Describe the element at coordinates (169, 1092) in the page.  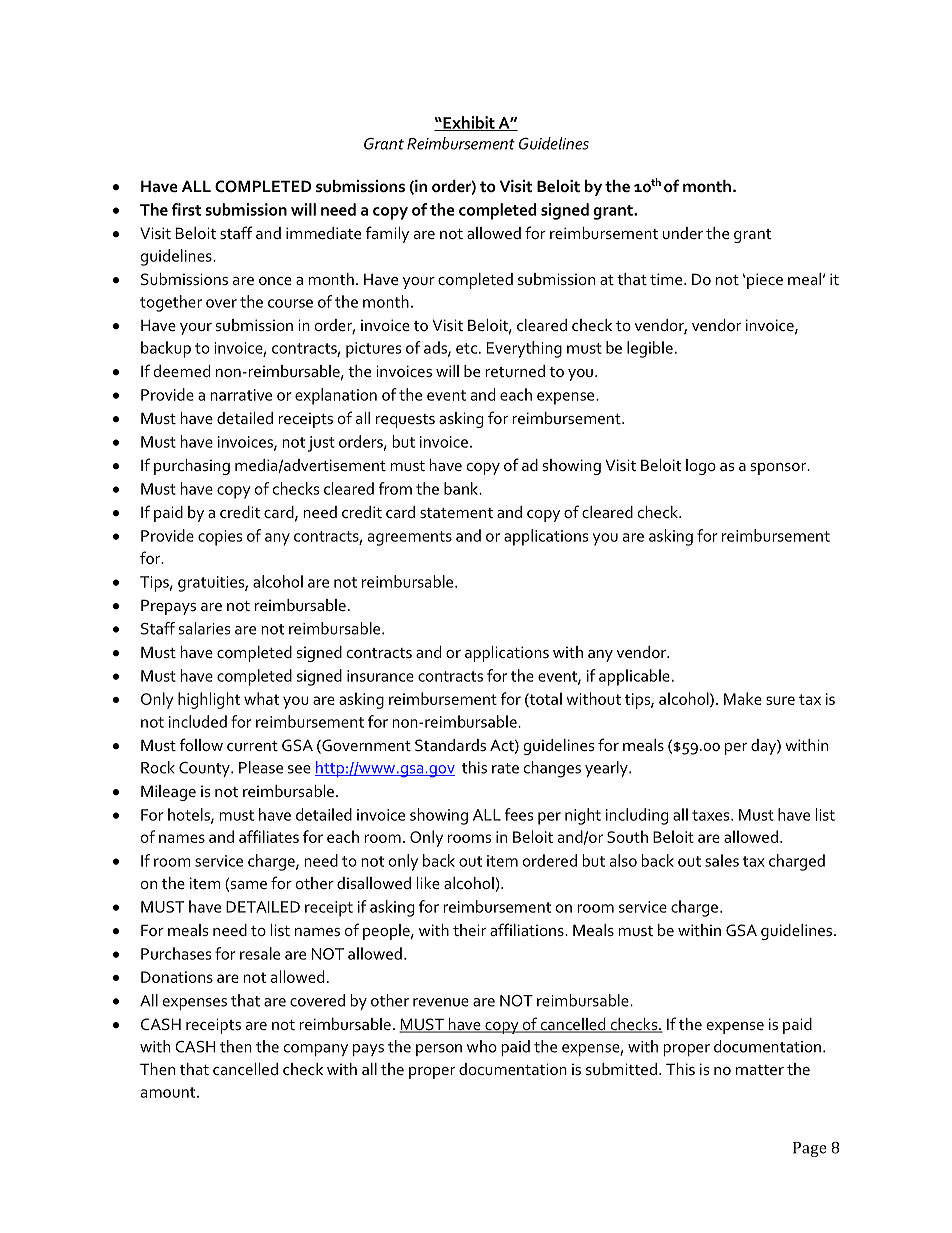
I see `amount` at that location.
